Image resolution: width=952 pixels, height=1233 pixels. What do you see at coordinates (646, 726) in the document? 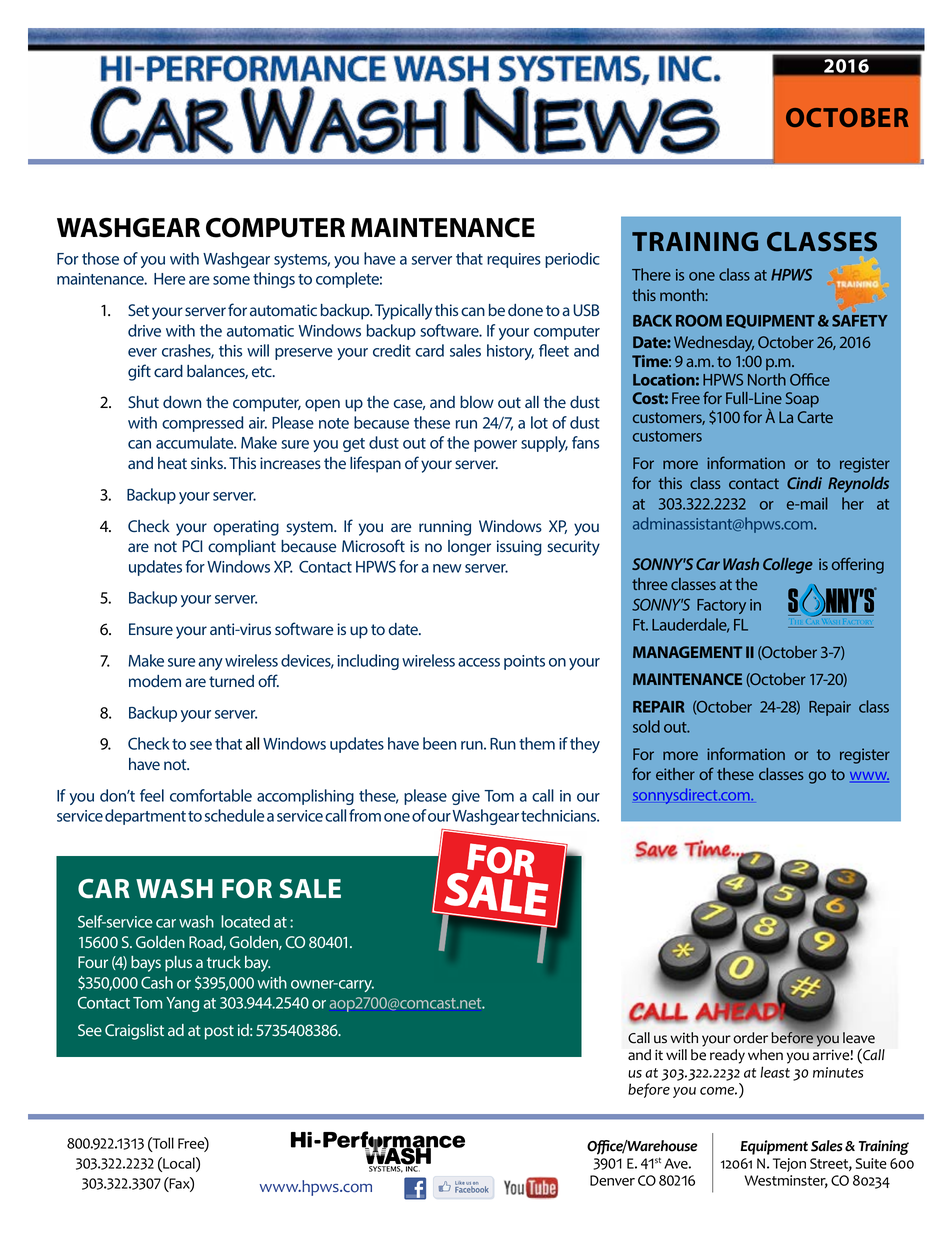
I see `sold` at bounding box center [646, 726].
